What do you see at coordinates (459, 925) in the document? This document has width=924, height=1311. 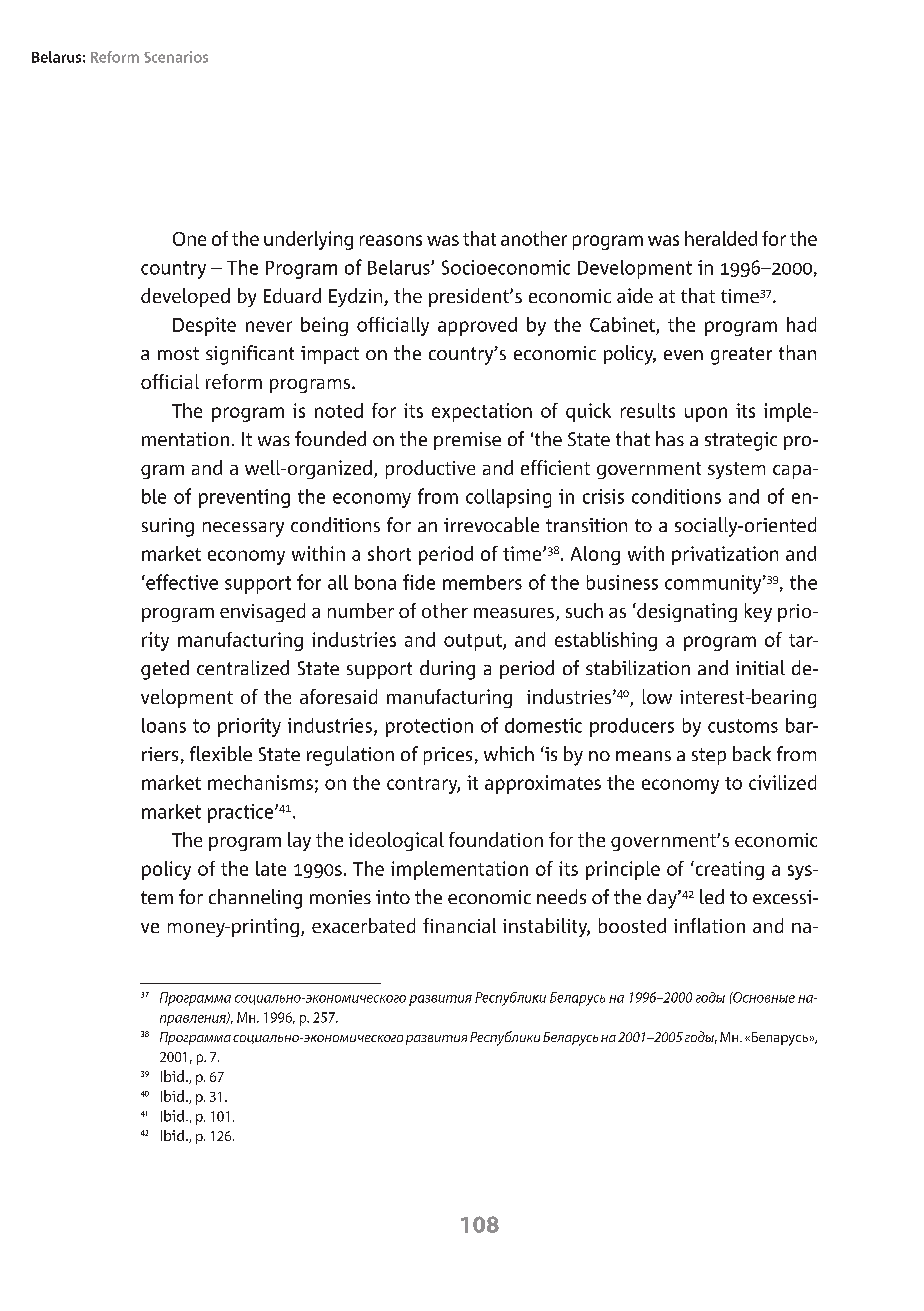 I see `financial` at bounding box center [459, 925].
